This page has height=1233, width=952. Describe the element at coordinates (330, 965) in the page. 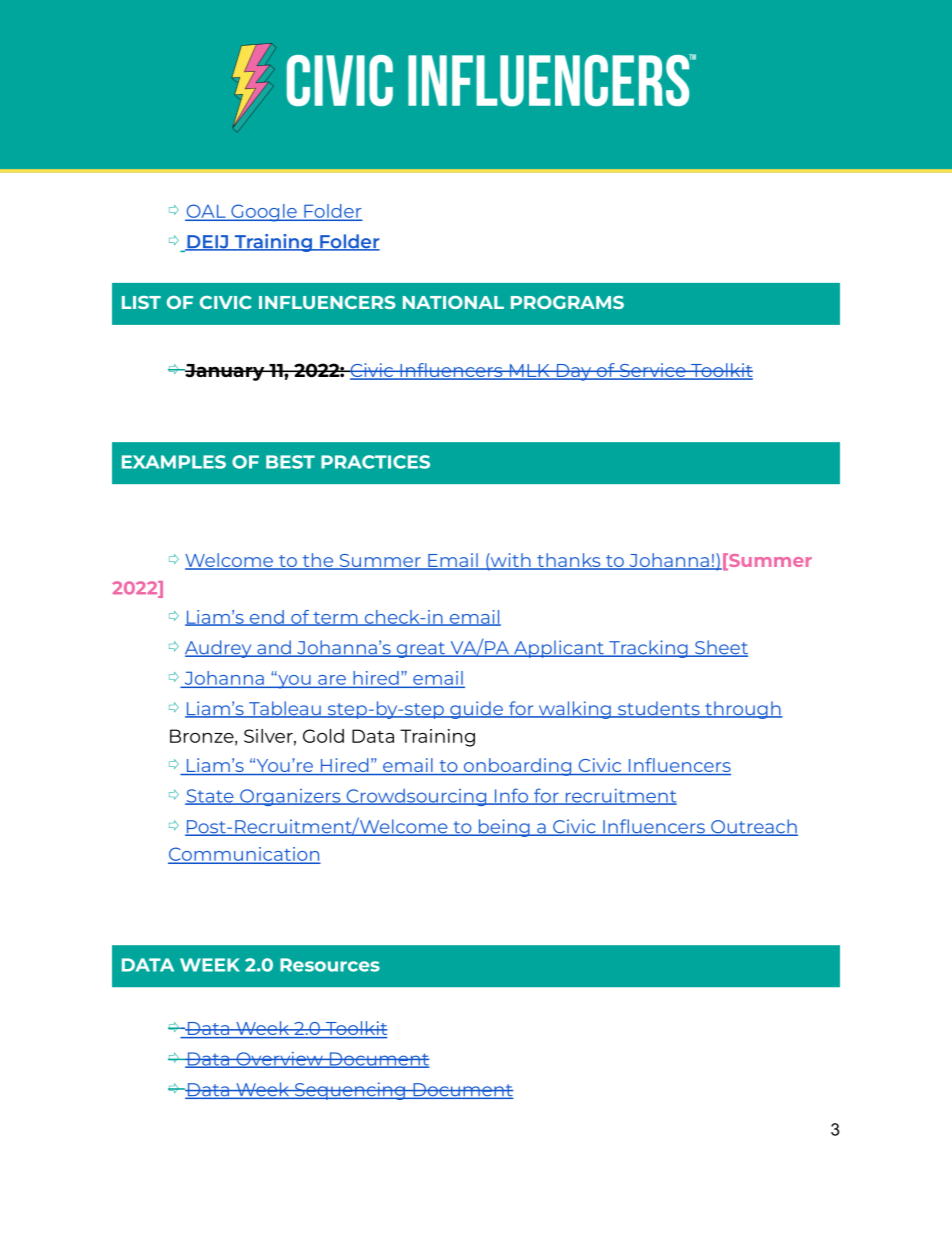

I see `Resources` at that location.
